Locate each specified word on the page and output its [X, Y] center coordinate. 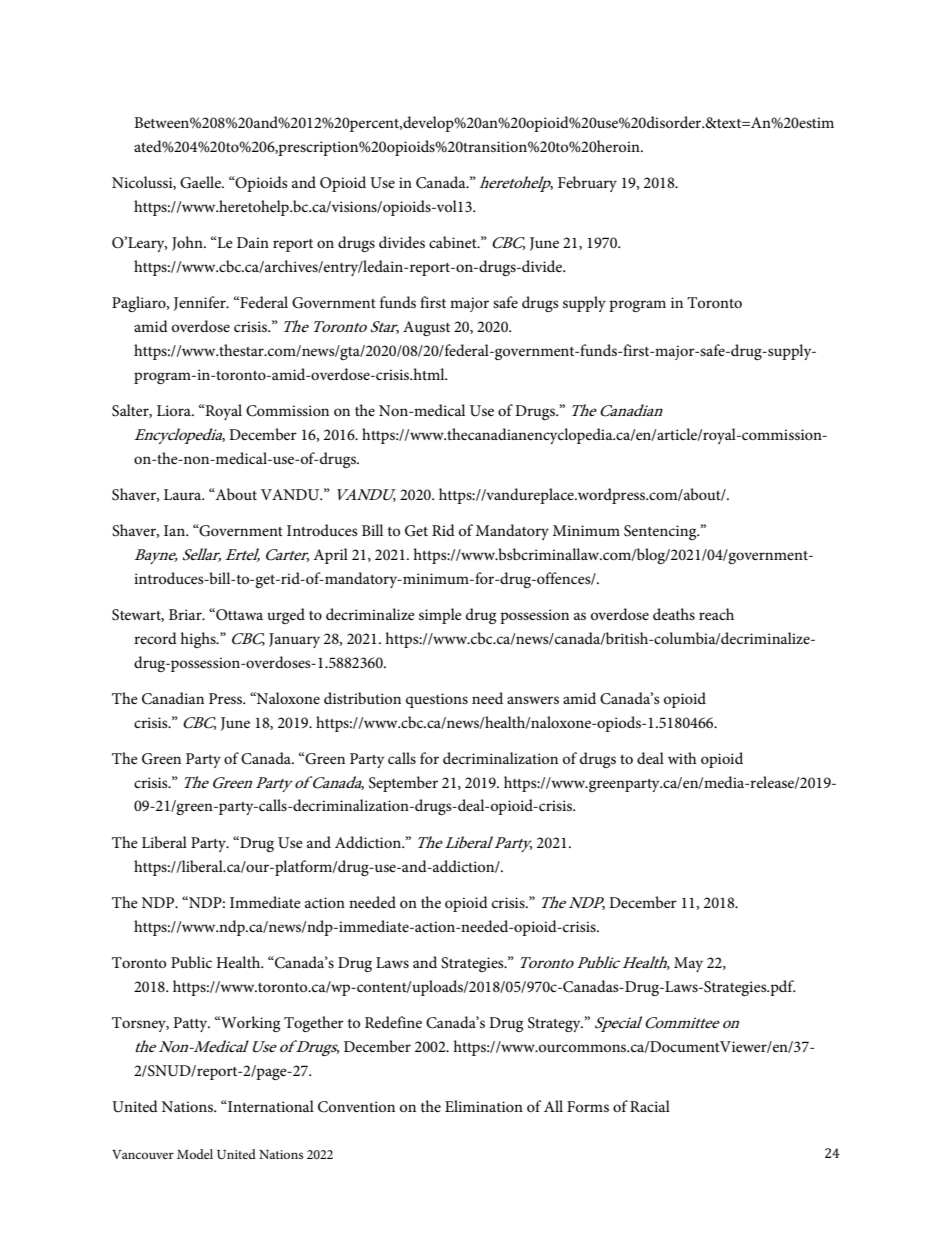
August [426, 328]
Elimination [484, 1106]
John [188, 243]
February [587, 184]
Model [195, 1154]
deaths [674, 614]
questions [437, 700]
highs [199, 640]
